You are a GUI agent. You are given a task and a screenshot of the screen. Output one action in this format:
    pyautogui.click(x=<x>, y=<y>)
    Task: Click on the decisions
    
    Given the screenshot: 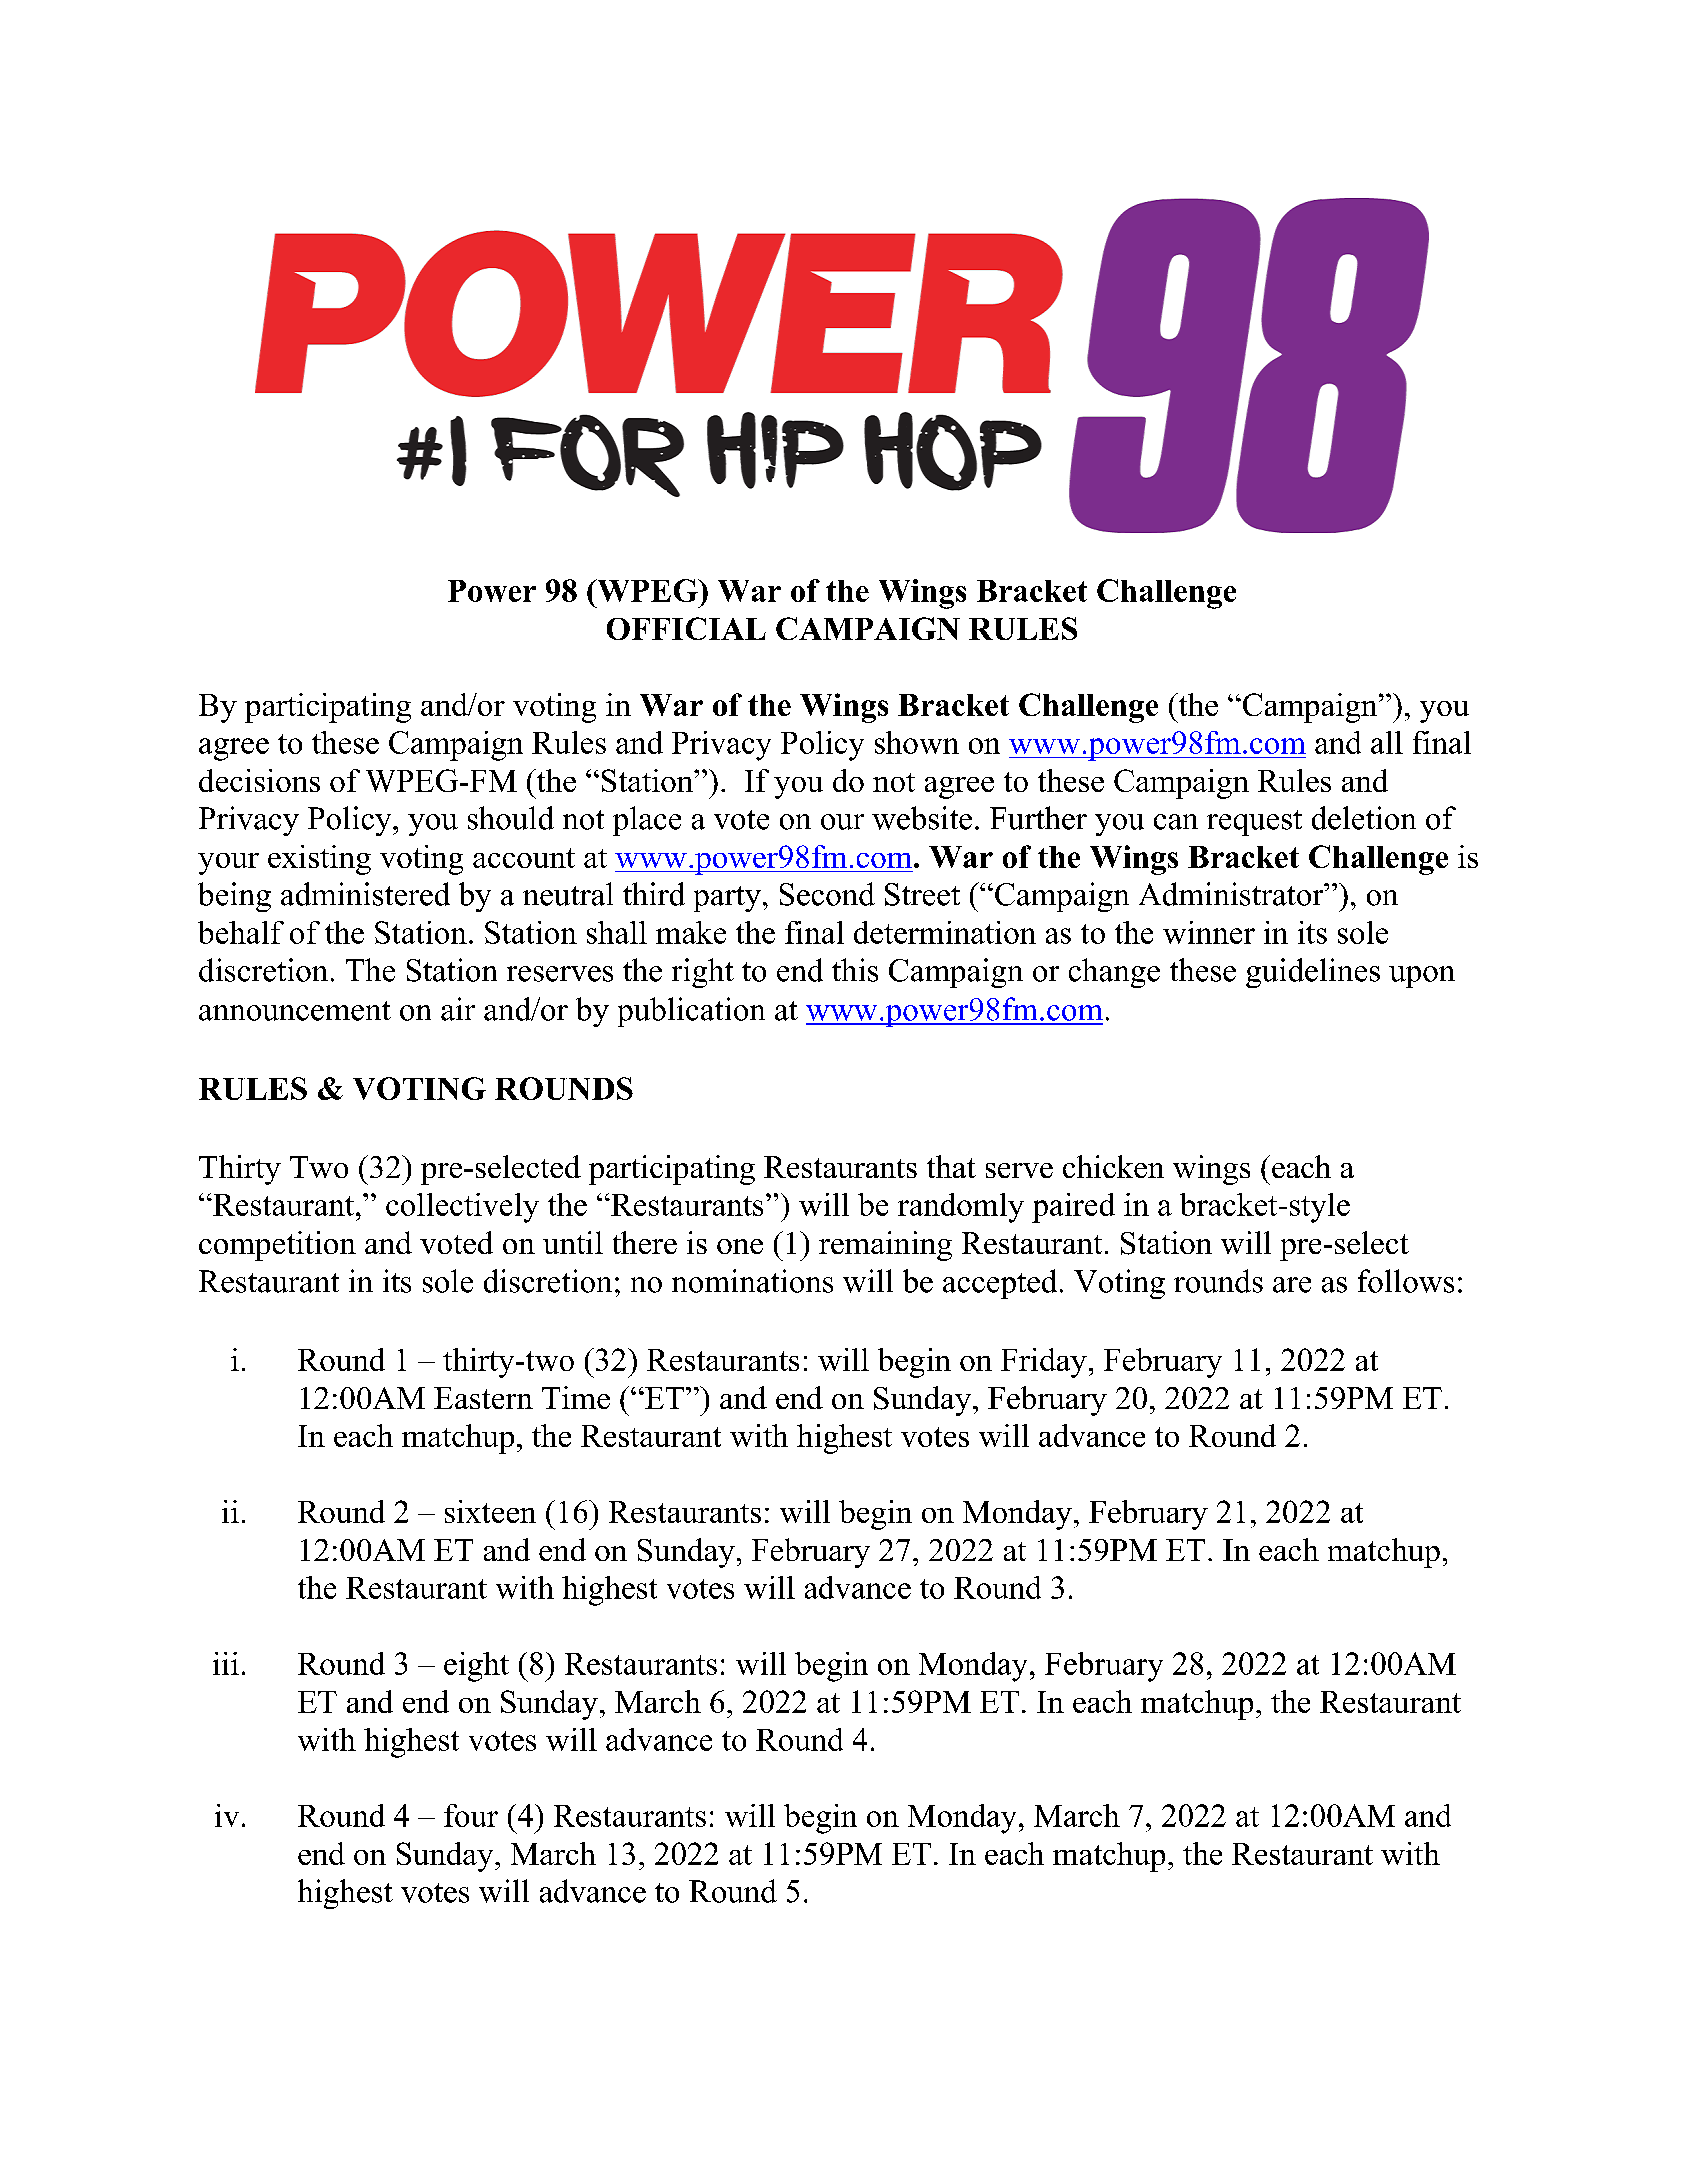 What is the action you would take?
    pyautogui.click(x=259, y=780)
